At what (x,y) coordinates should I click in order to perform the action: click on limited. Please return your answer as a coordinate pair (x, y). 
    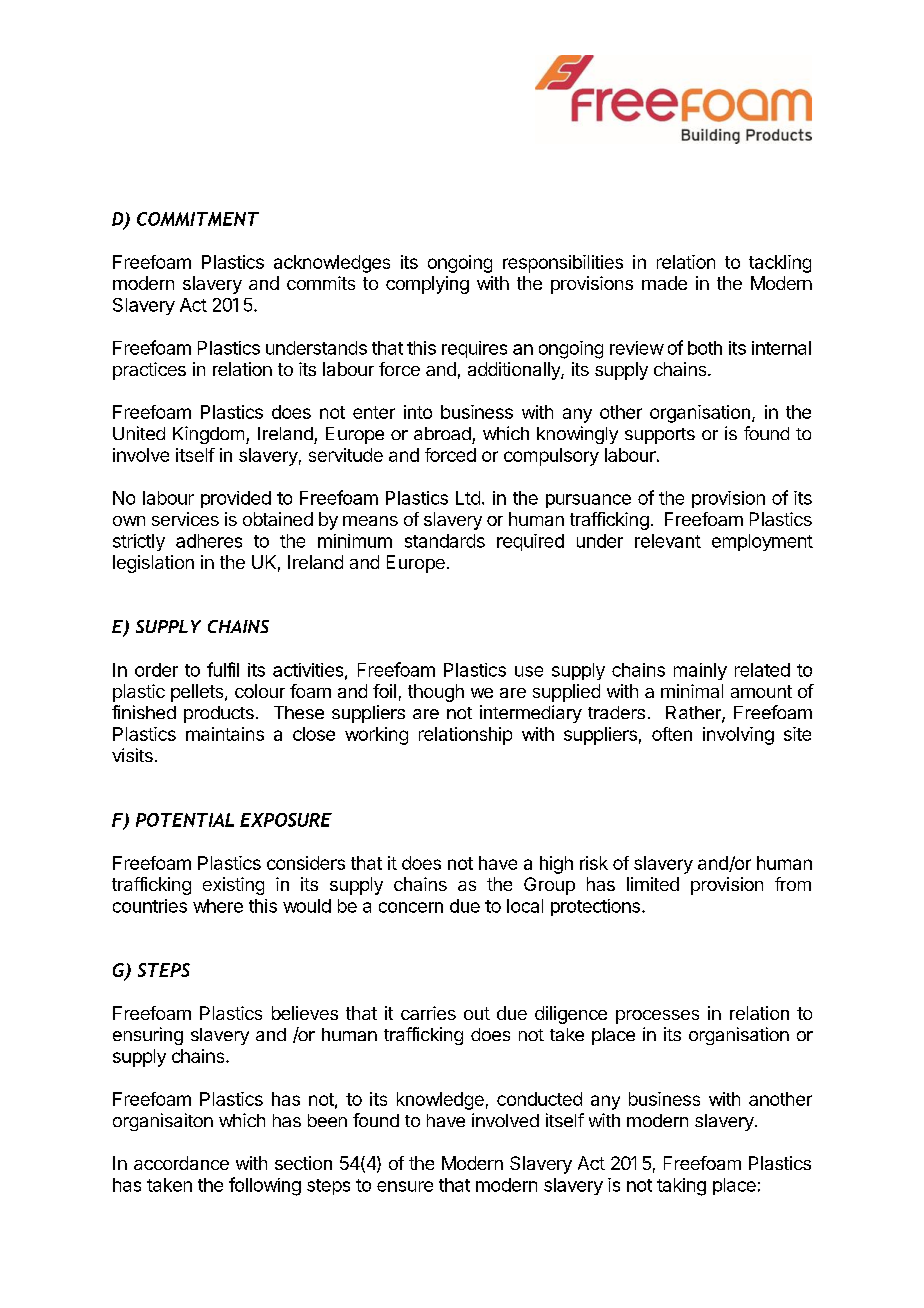
    Looking at the image, I should click on (653, 884).
